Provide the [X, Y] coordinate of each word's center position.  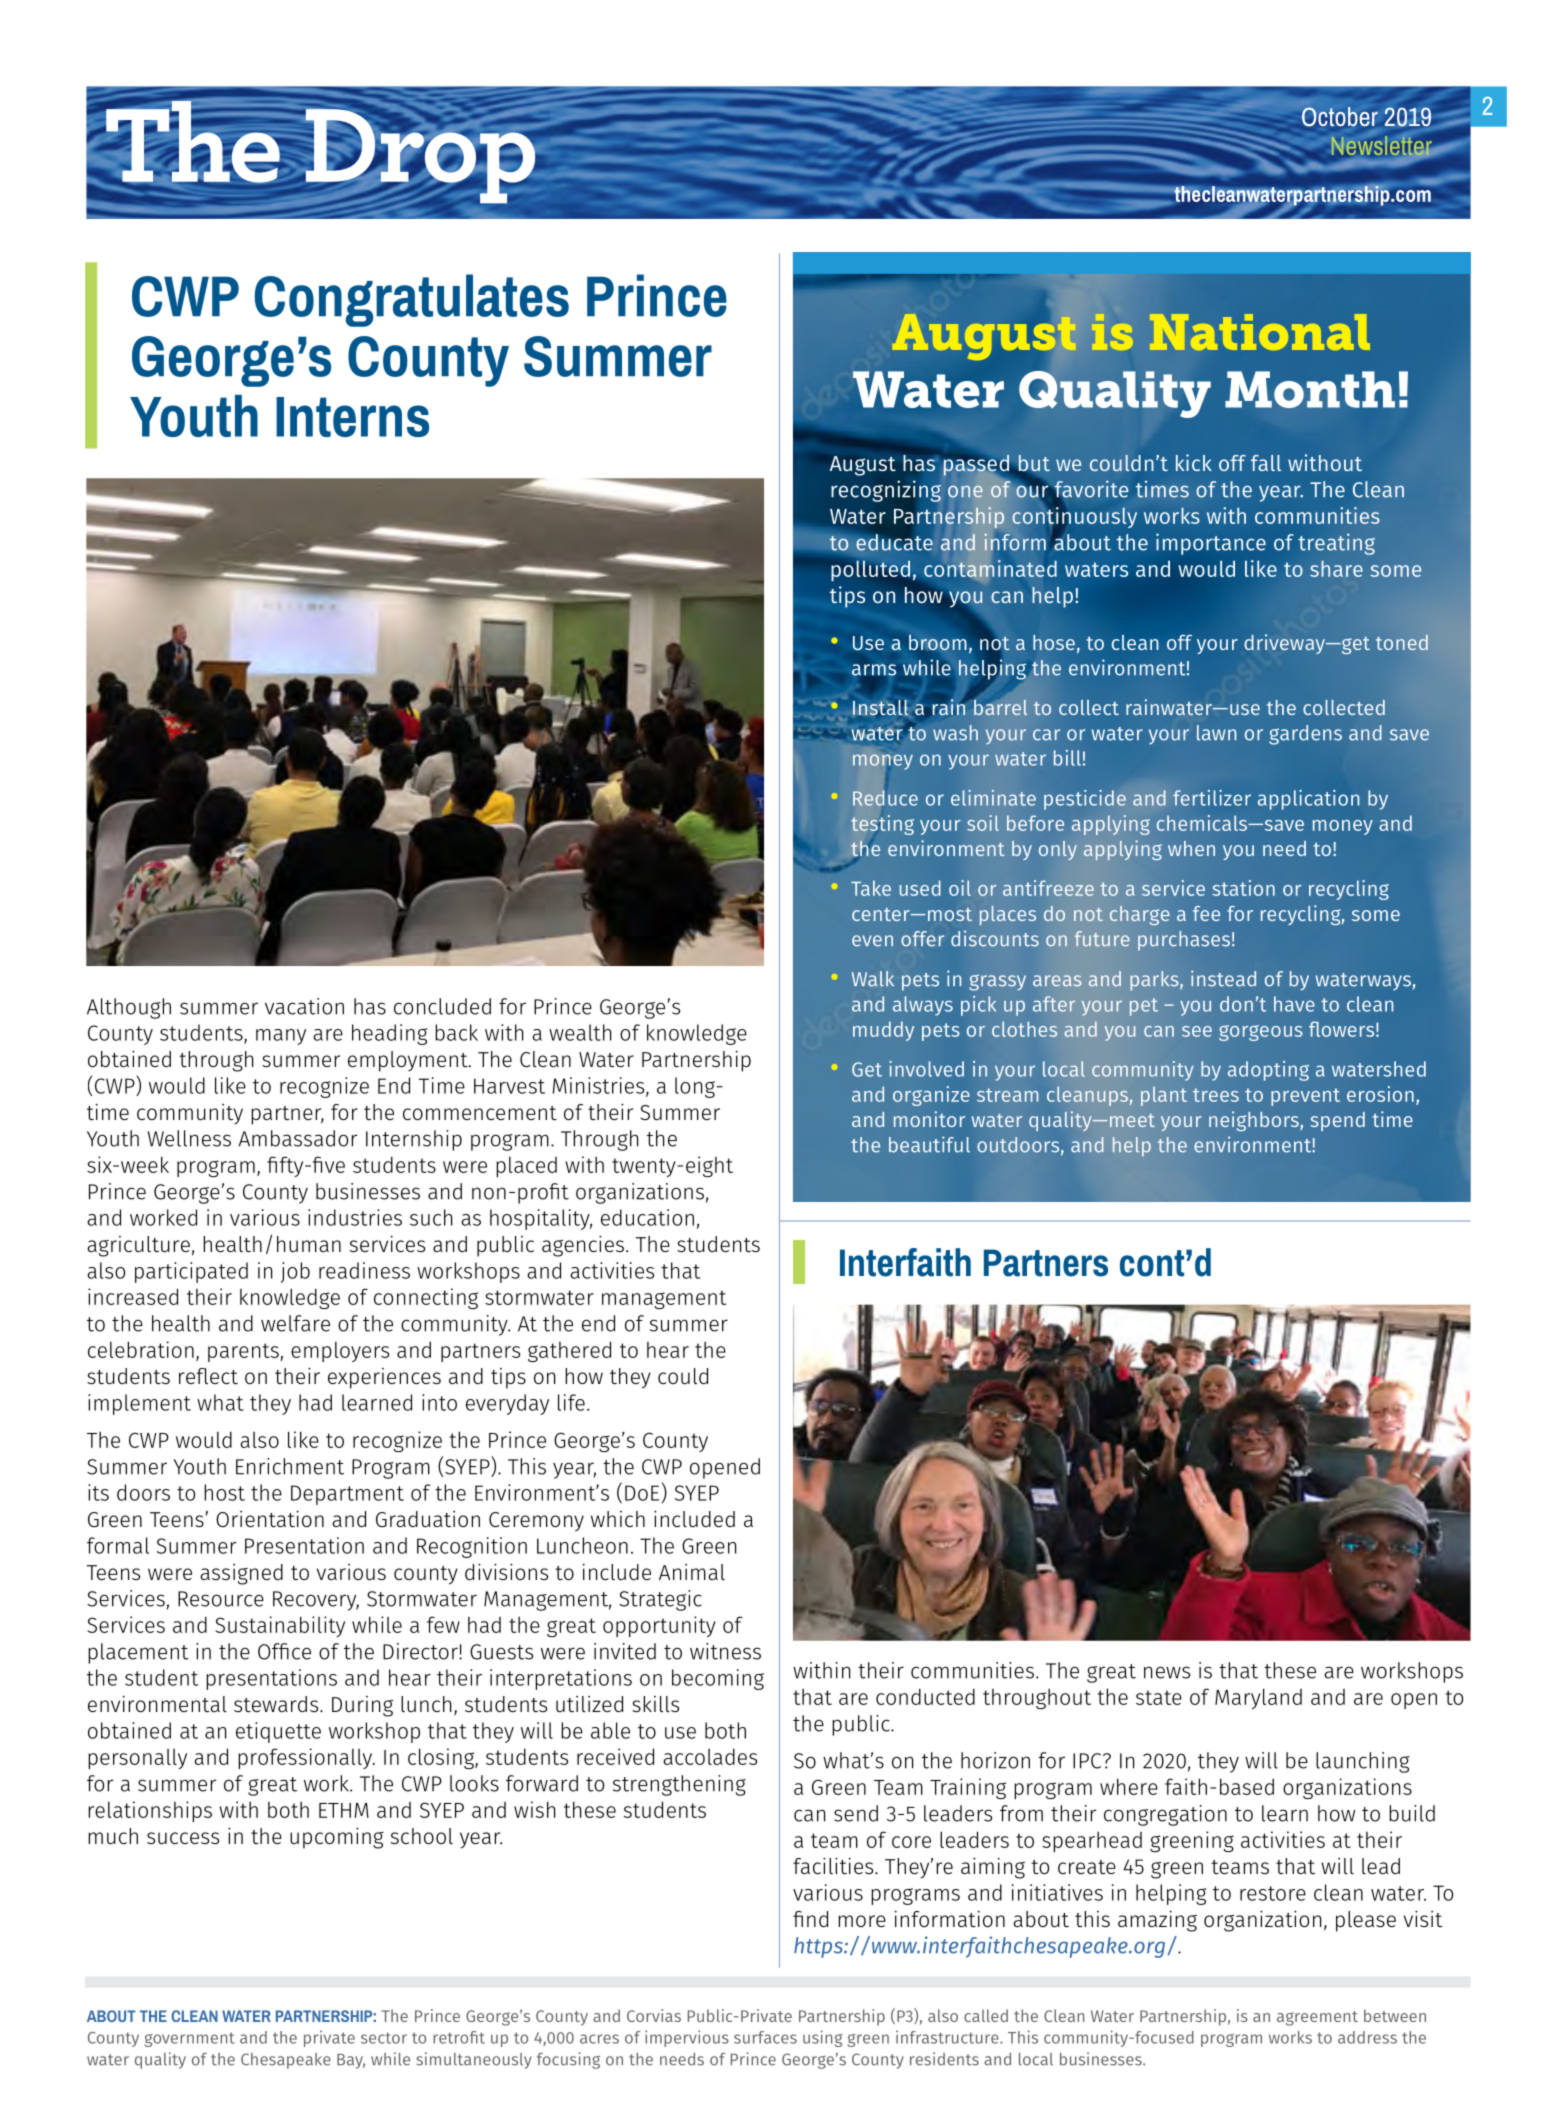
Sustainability [280, 1626]
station [1243, 888]
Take [871, 888]
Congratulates [411, 300]
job [295, 1272]
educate [894, 541]
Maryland [1258, 1698]
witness [725, 1651]
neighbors [1255, 1121]
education [647, 1217]
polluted [870, 570]
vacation [304, 1006]
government [189, 2039]
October [1340, 116]
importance [1211, 544]
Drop [420, 156]
